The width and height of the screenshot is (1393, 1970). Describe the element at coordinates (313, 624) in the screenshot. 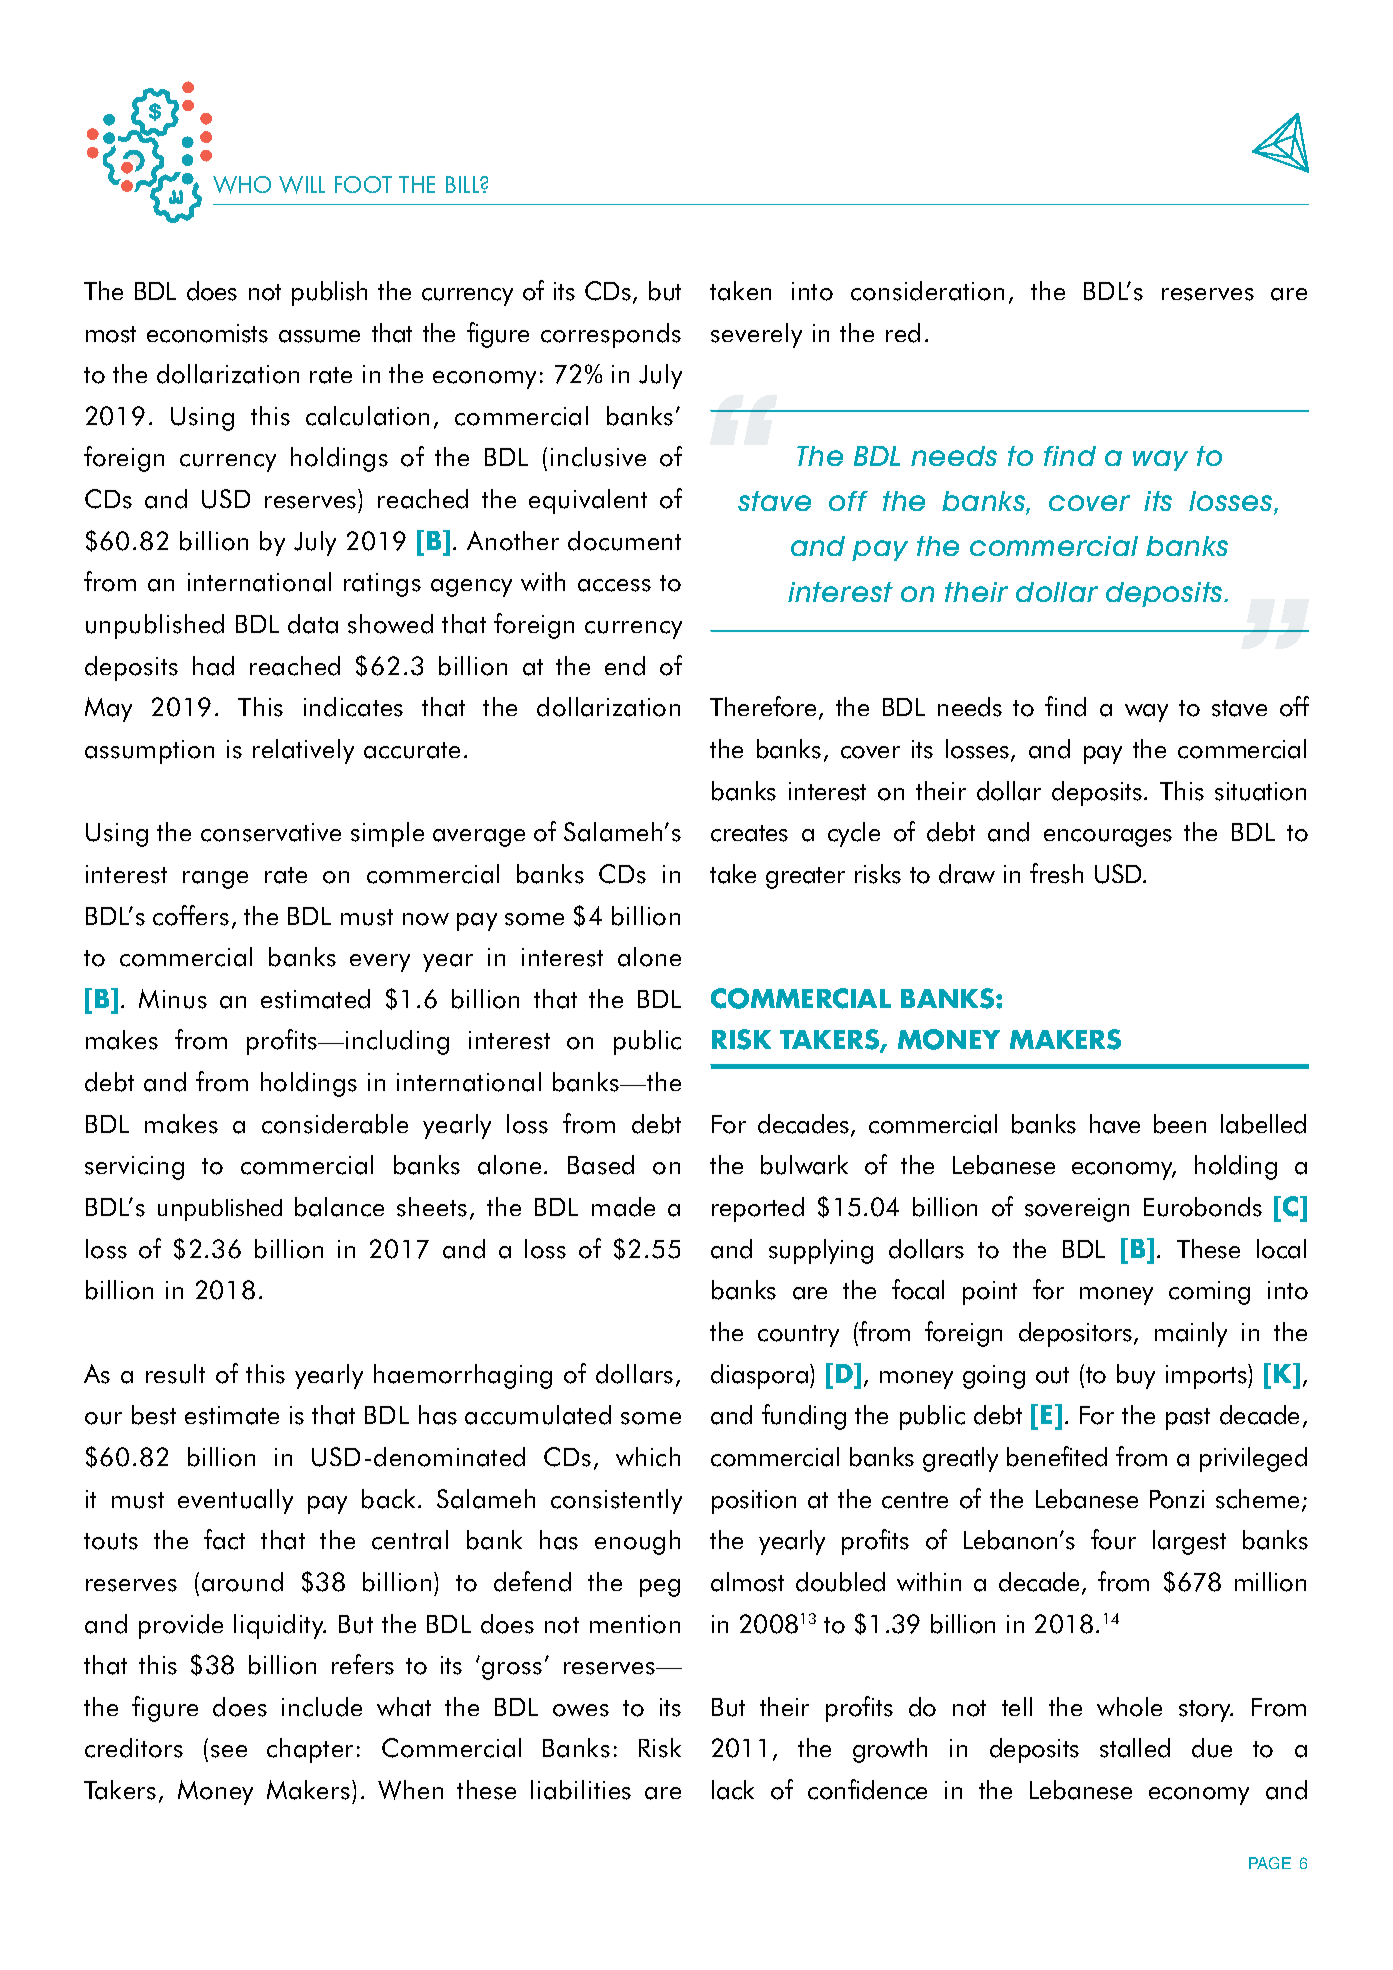

I see `data` at that location.
